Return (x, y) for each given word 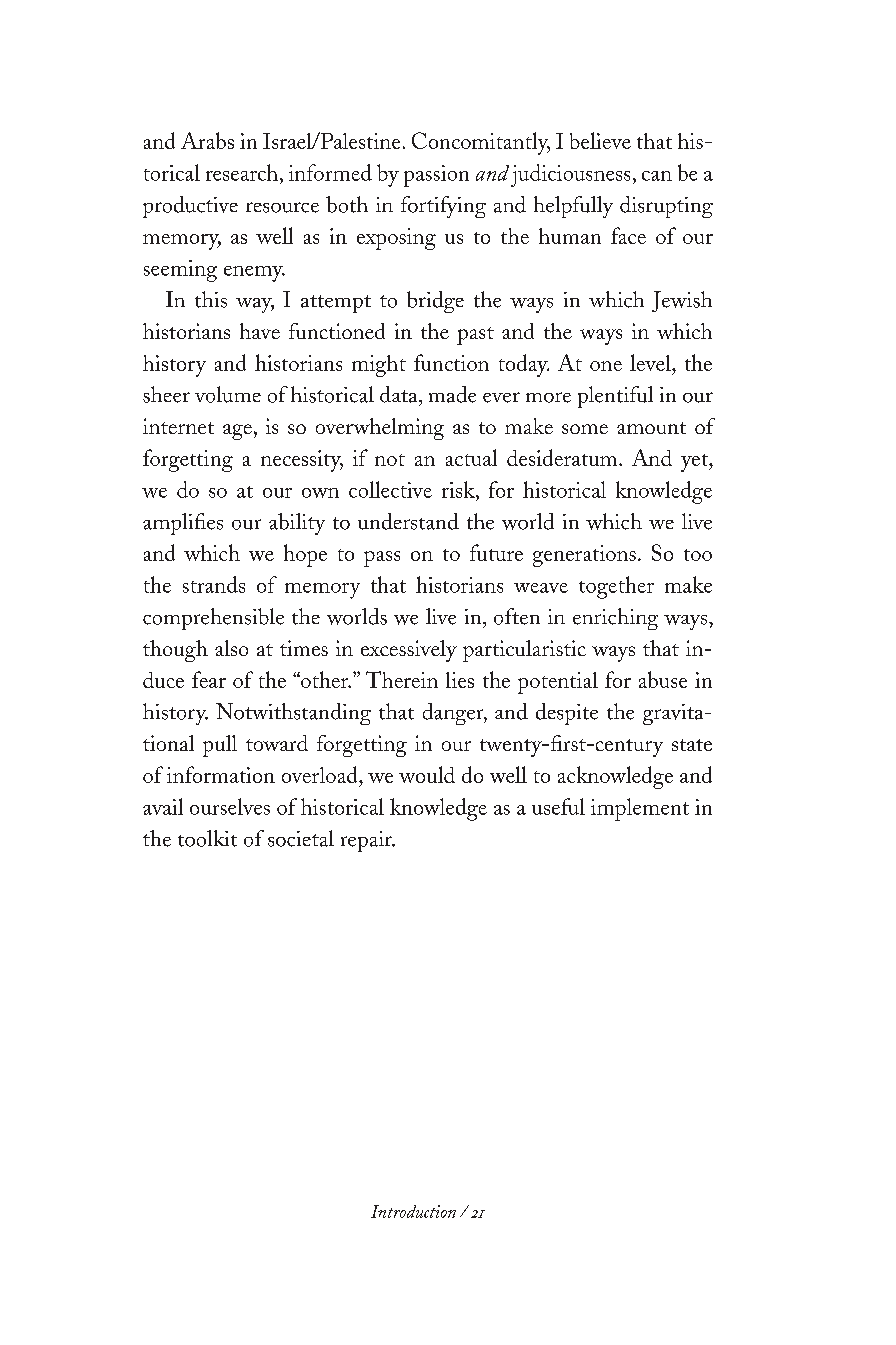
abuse (663, 679)
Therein (402, 679)
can (657, 176)
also (231, 648)
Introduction (413, 1211)
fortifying (443, 207)
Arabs (207, 140)
